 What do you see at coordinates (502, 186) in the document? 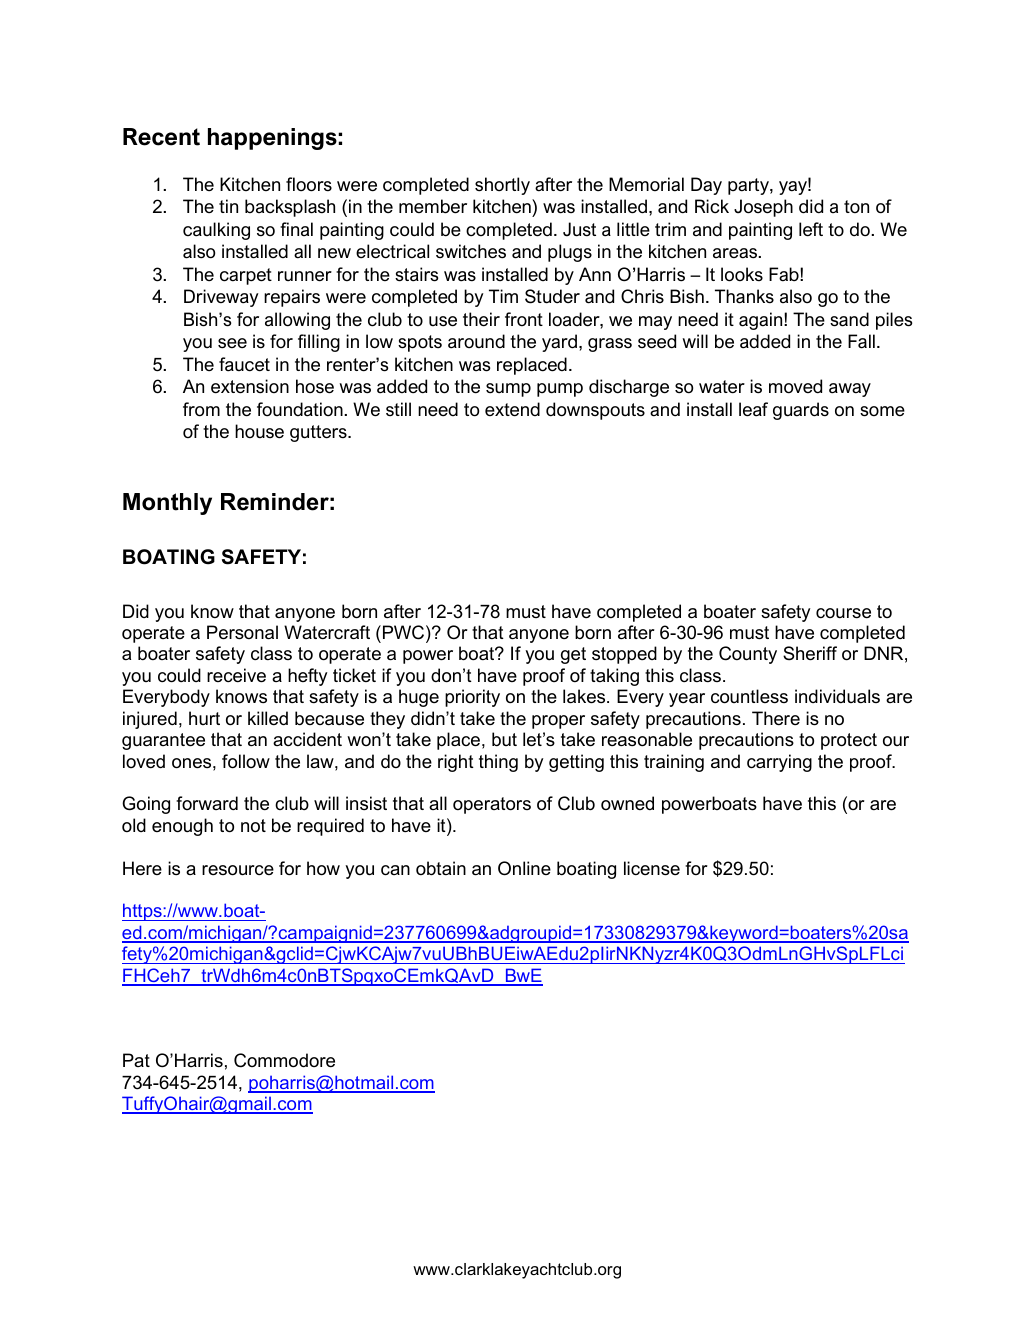
I see `shortly` at bounding box center [502, 186].
